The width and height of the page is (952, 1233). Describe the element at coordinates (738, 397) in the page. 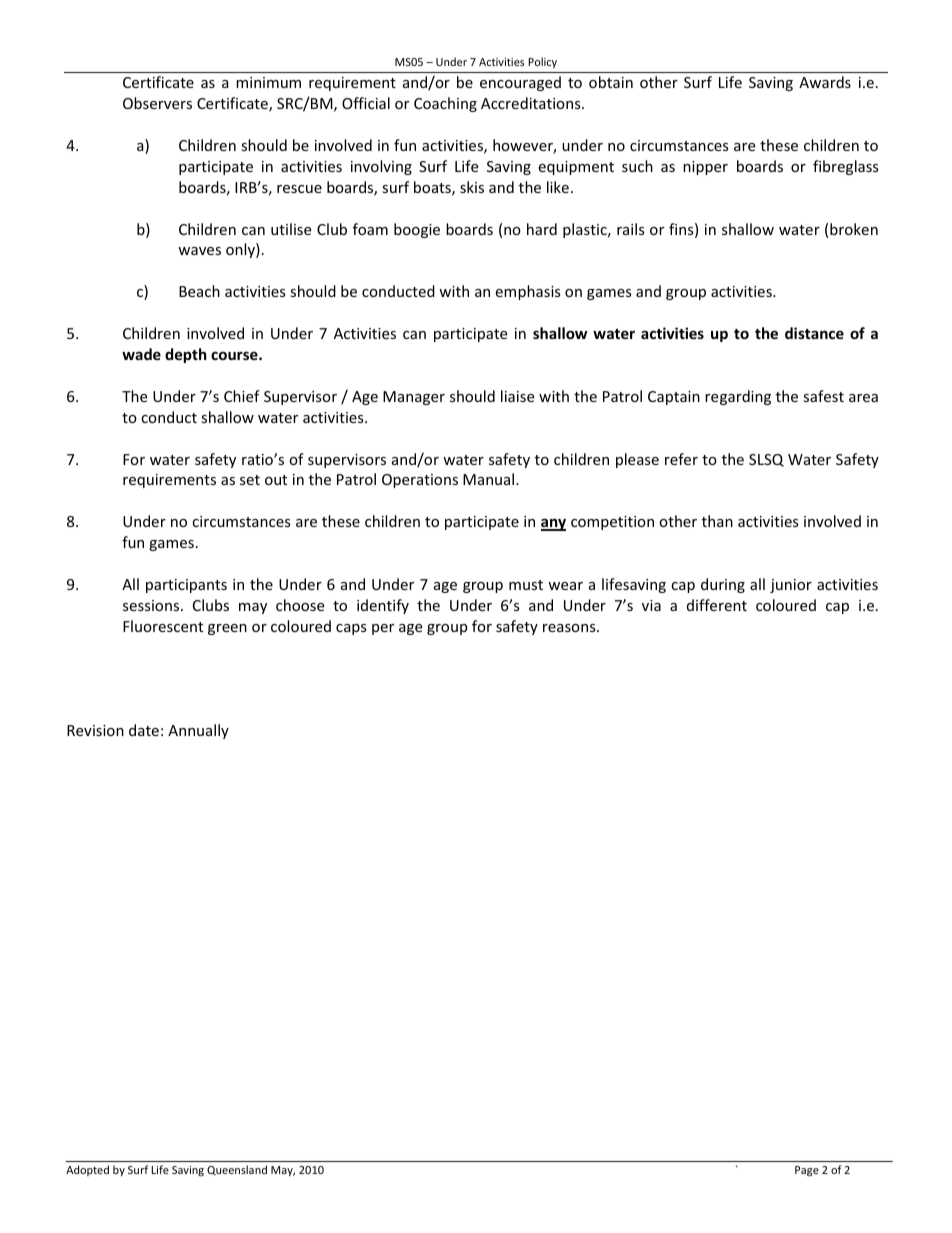

I see `regarding` at that location.
